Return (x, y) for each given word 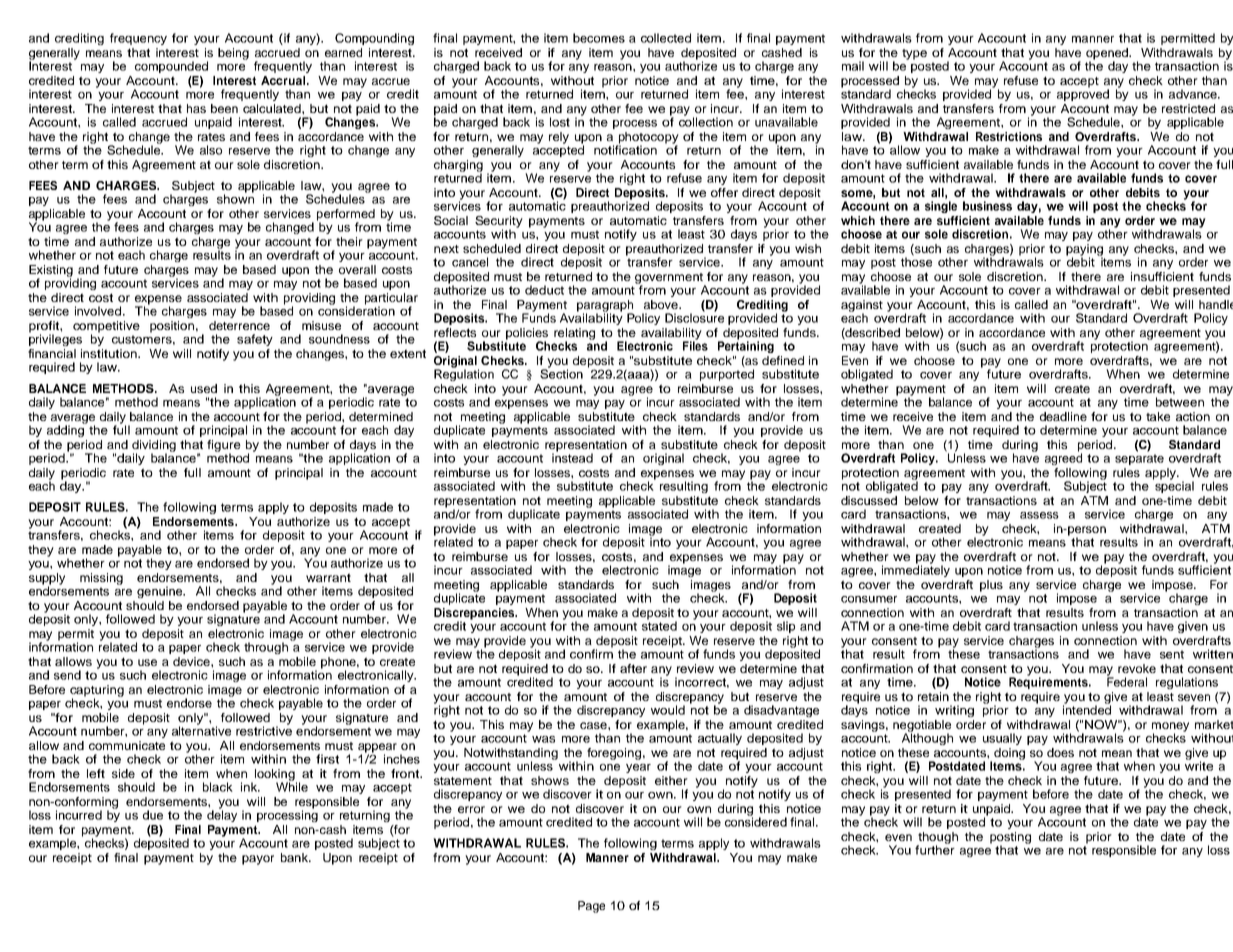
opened (1108, 55)
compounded (171, 67)
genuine (160, 592)
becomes (599, 38)
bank (295, 857)
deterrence (239, 325)
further (935, 849)
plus (991, 586)
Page (591, 907)
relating (574, 335)
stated (659, 625)
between (1180, 402)
